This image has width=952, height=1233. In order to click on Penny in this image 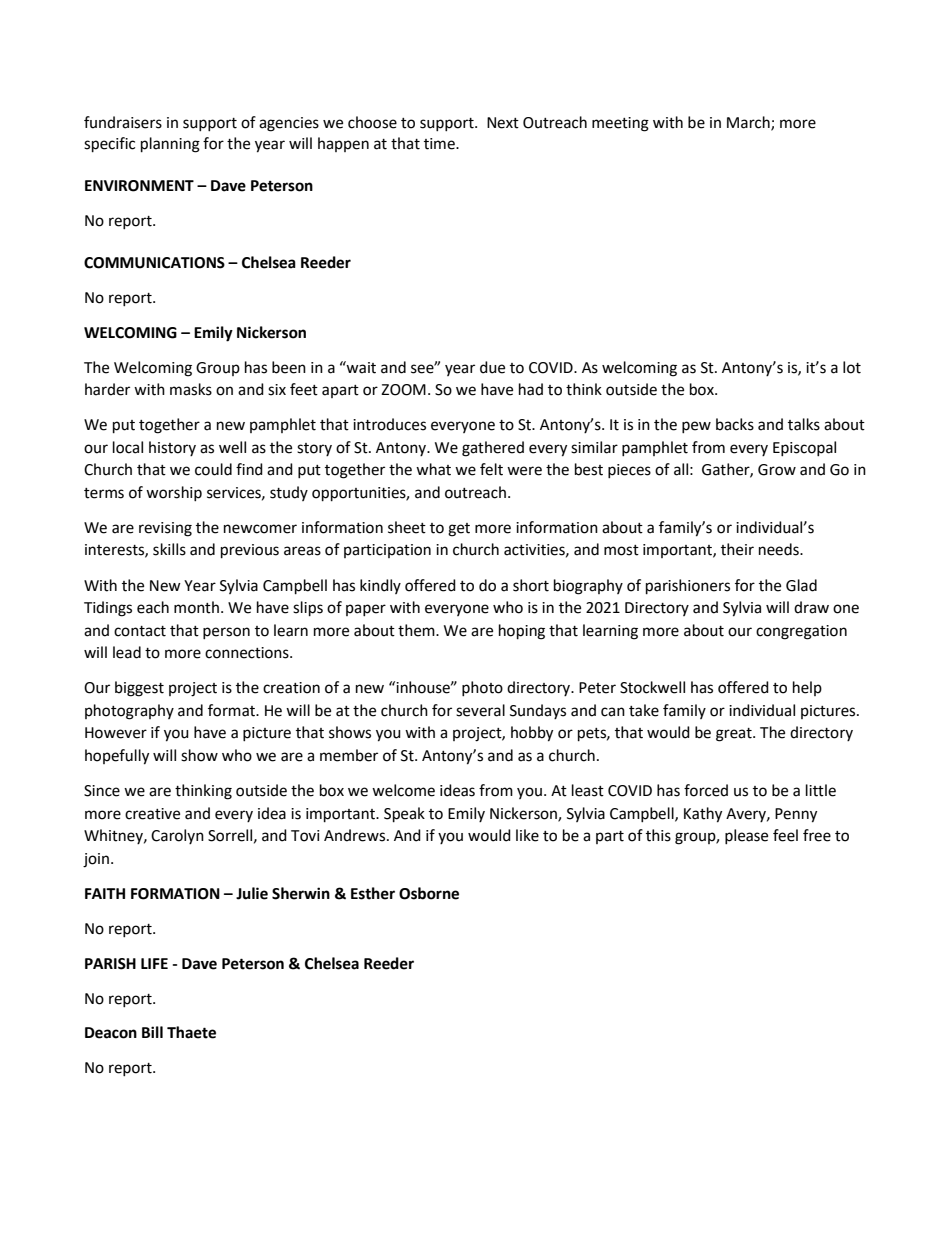, I will do `click(796, 815)`.
